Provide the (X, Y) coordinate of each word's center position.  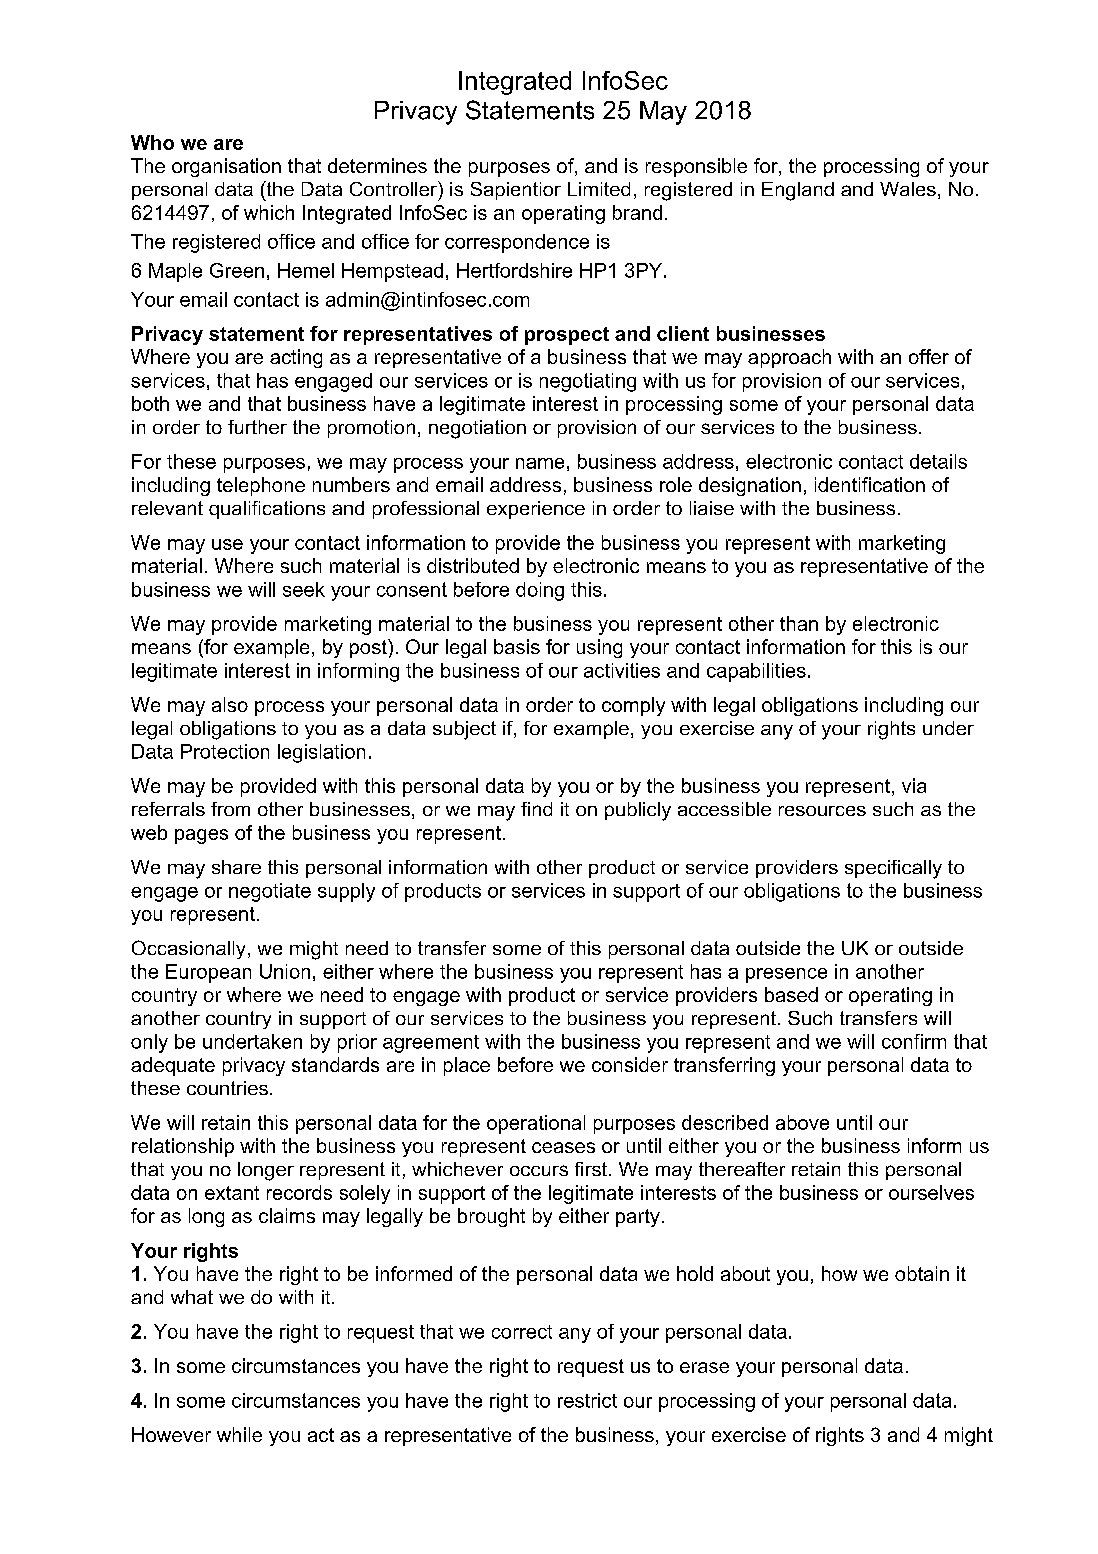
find (536, 809)
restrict (587, 1400)
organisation (226, 167)
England (798, 191)
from (230, 809)
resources (822, 811)
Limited (599, 189)
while (239, 1434)
